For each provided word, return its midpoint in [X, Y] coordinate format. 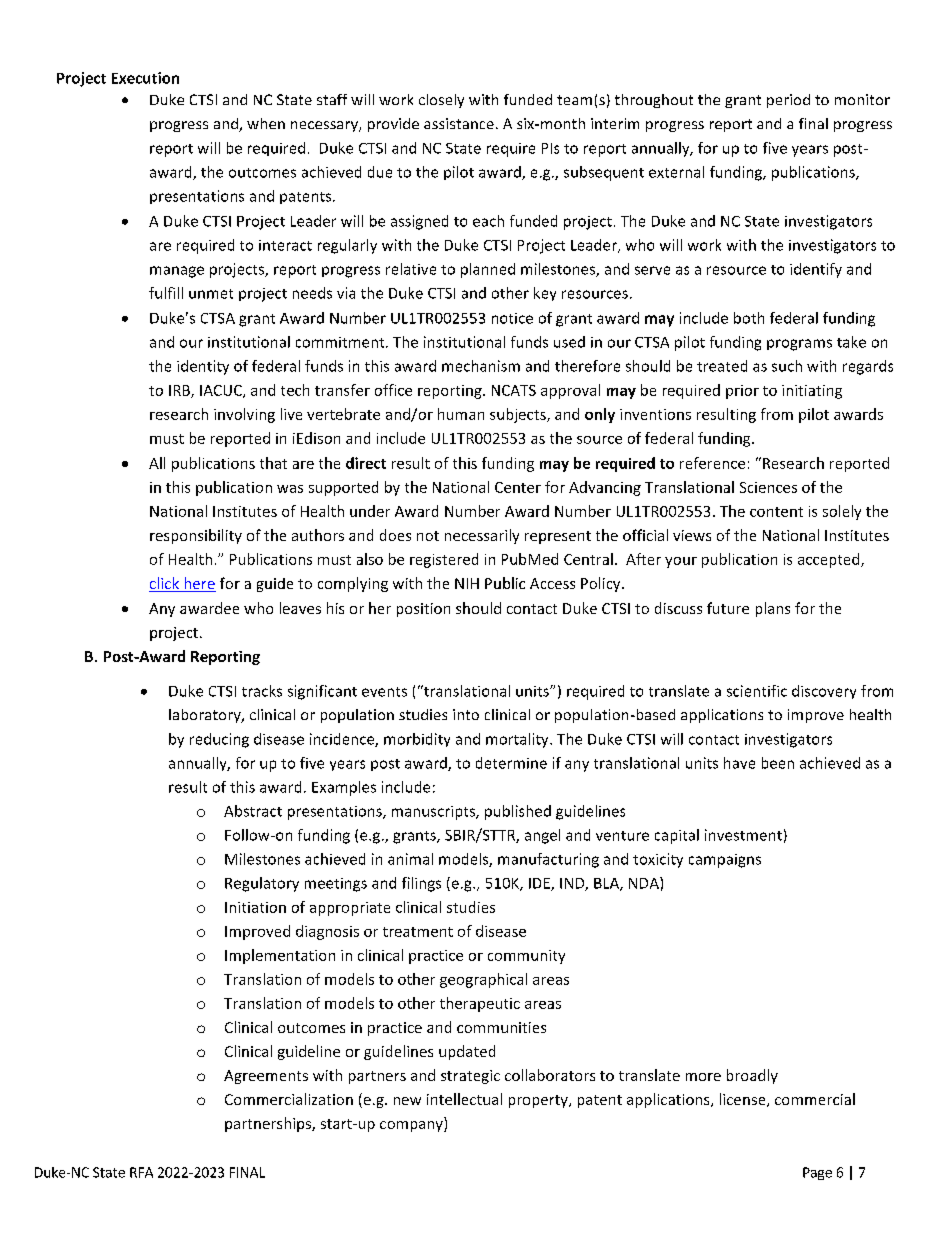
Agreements [266, 1077]
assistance [459, 123]
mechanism [481, 366]
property [539, 1101]
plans [773, 609]
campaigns [725, 861]
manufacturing [548, 860]
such [787, 366]
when [266, 123]
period [788, 101]
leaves [300, 608]
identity [203, 367]
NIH [467, 583]
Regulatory [262, 884]
